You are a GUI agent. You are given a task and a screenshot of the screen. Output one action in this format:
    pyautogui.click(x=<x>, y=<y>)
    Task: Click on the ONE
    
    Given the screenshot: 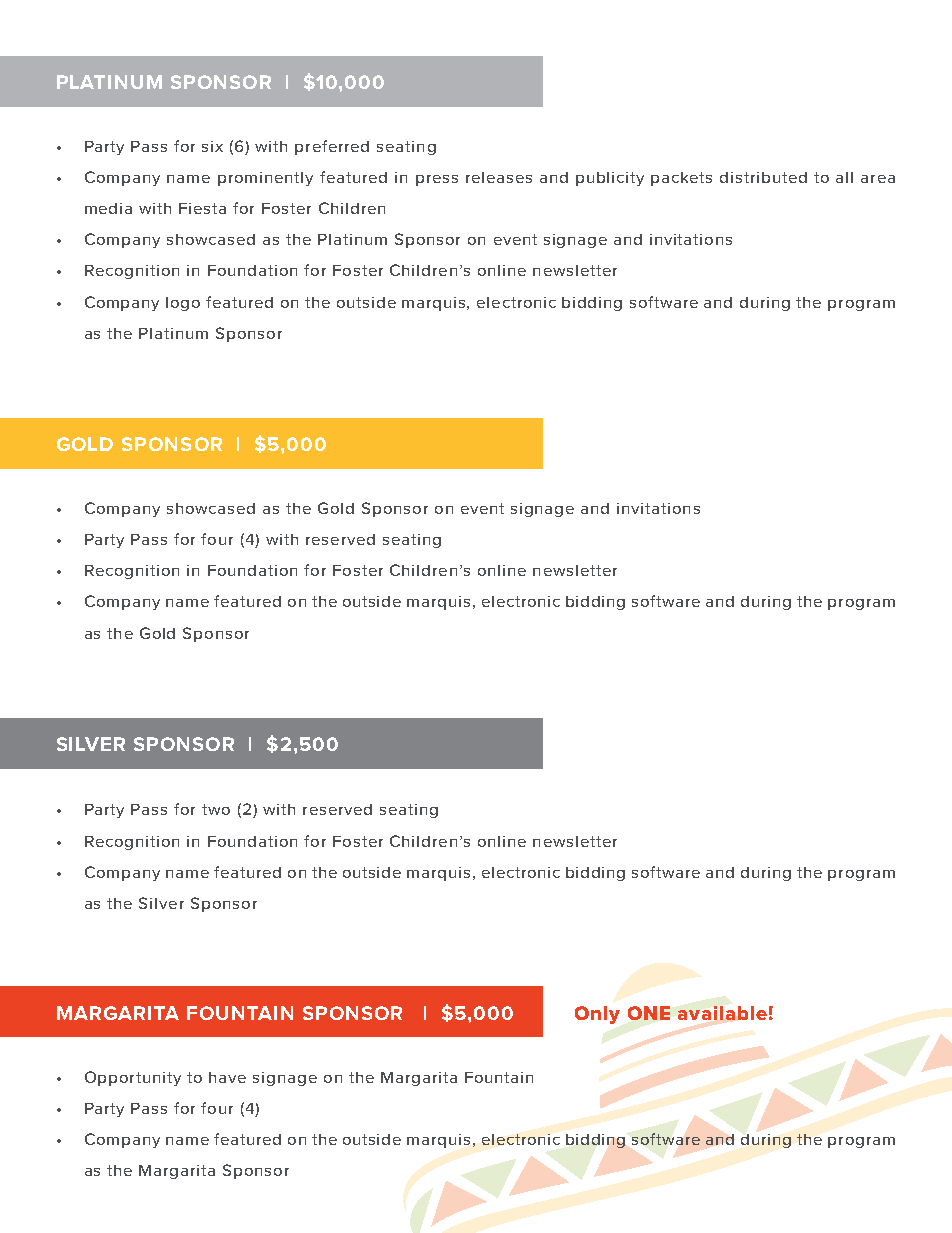 What is the action you would take?
    pyautogui.click(x=649, y=1013)
